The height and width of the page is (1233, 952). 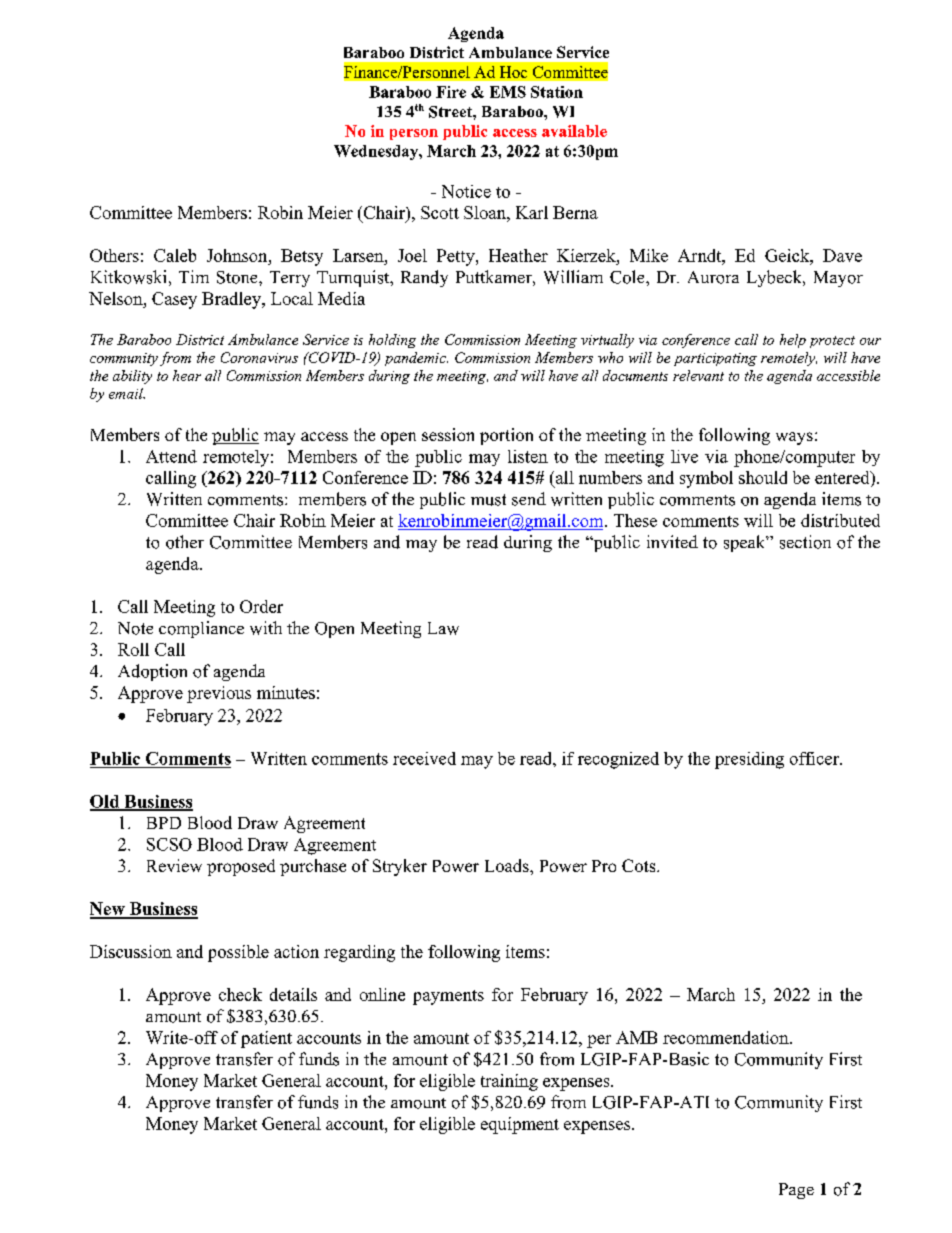 I want to click on Caleb, so click(x=175, y=255).
